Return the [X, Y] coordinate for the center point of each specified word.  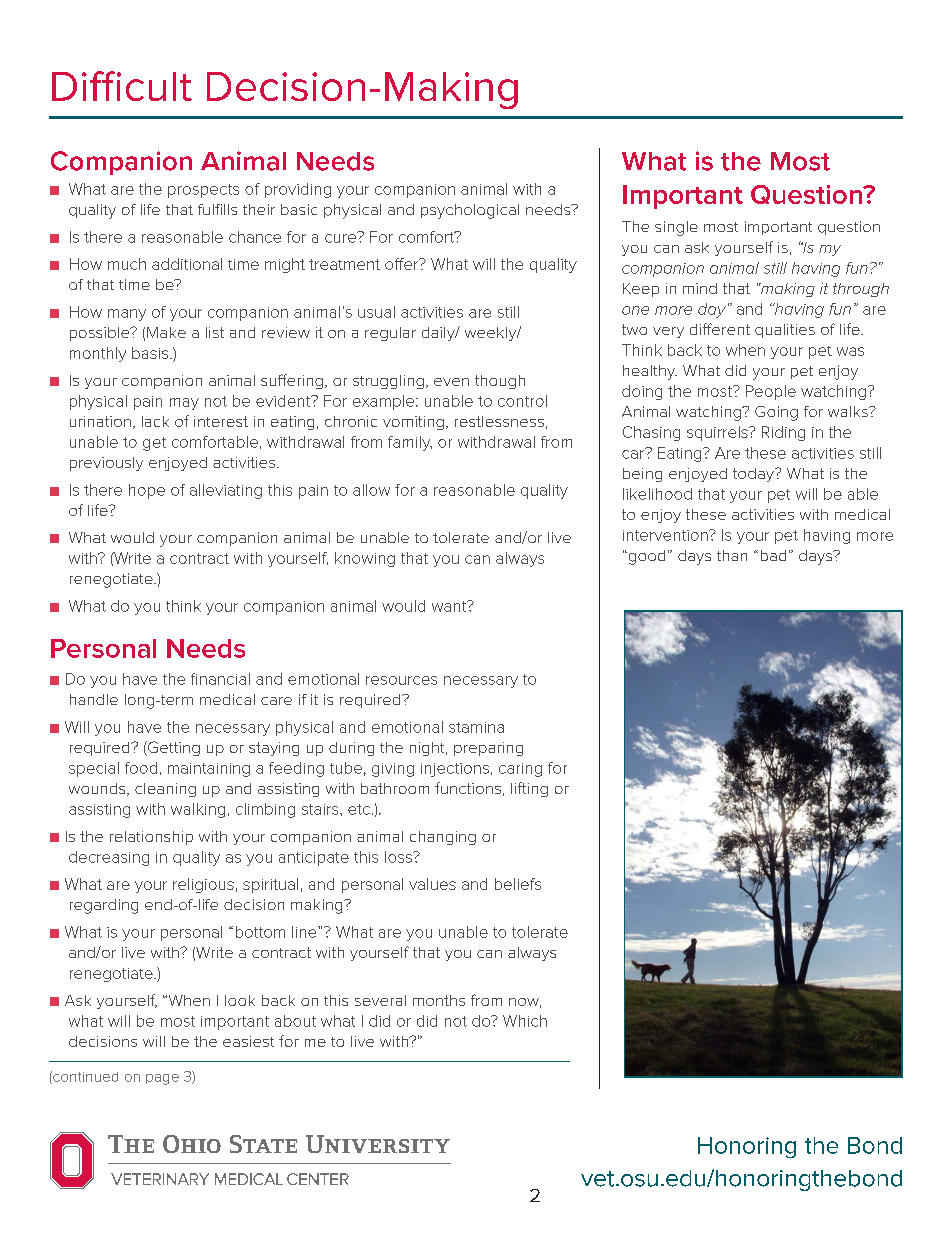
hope [147, 491]
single [676, 228]
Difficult [122, 86]
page [162, 1079]
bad [773, 555]
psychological [470, 211]
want [450, 606]
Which [525, 1021]
